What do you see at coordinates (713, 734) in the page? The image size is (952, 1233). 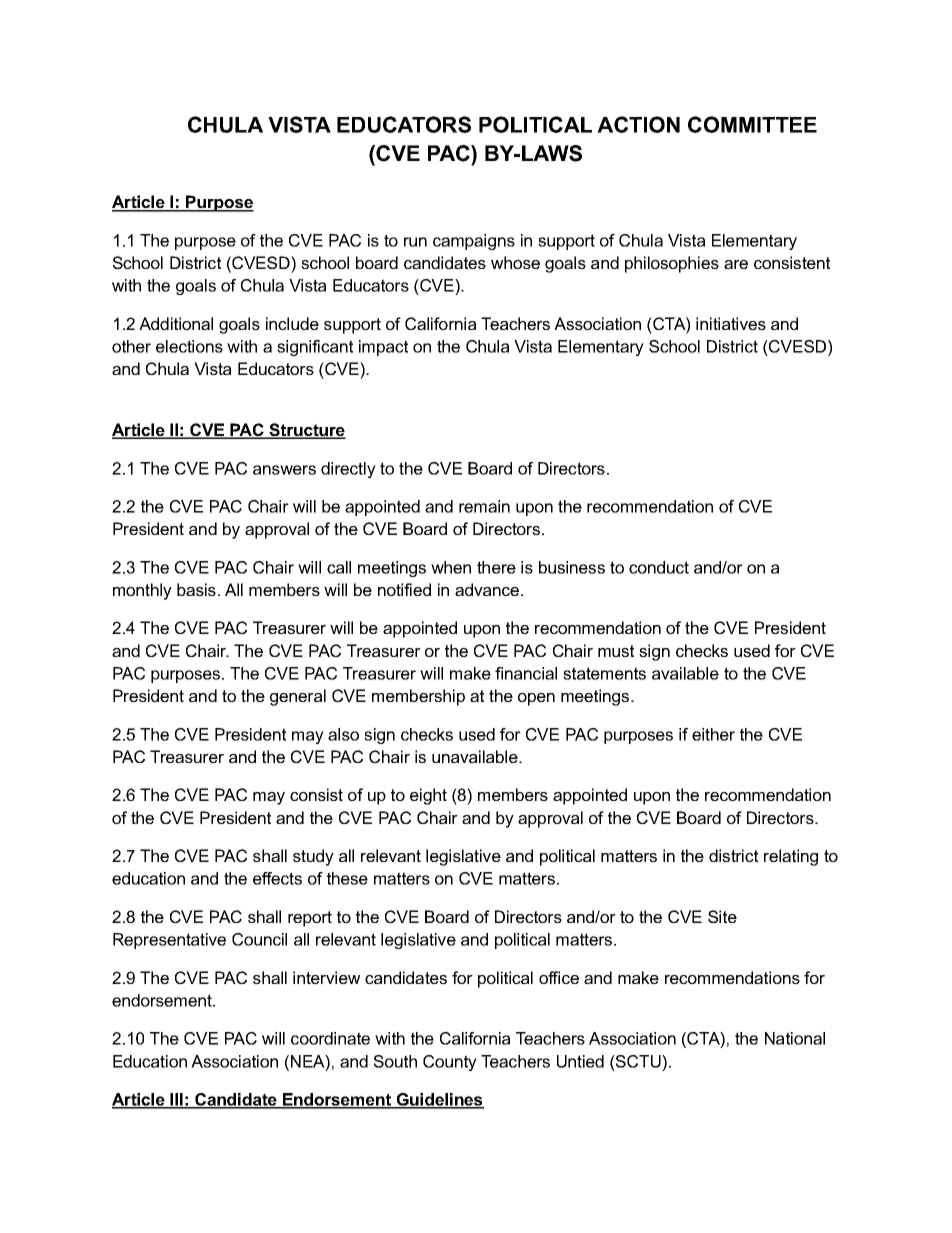 I see `either` at bounding box center [713, 734].
